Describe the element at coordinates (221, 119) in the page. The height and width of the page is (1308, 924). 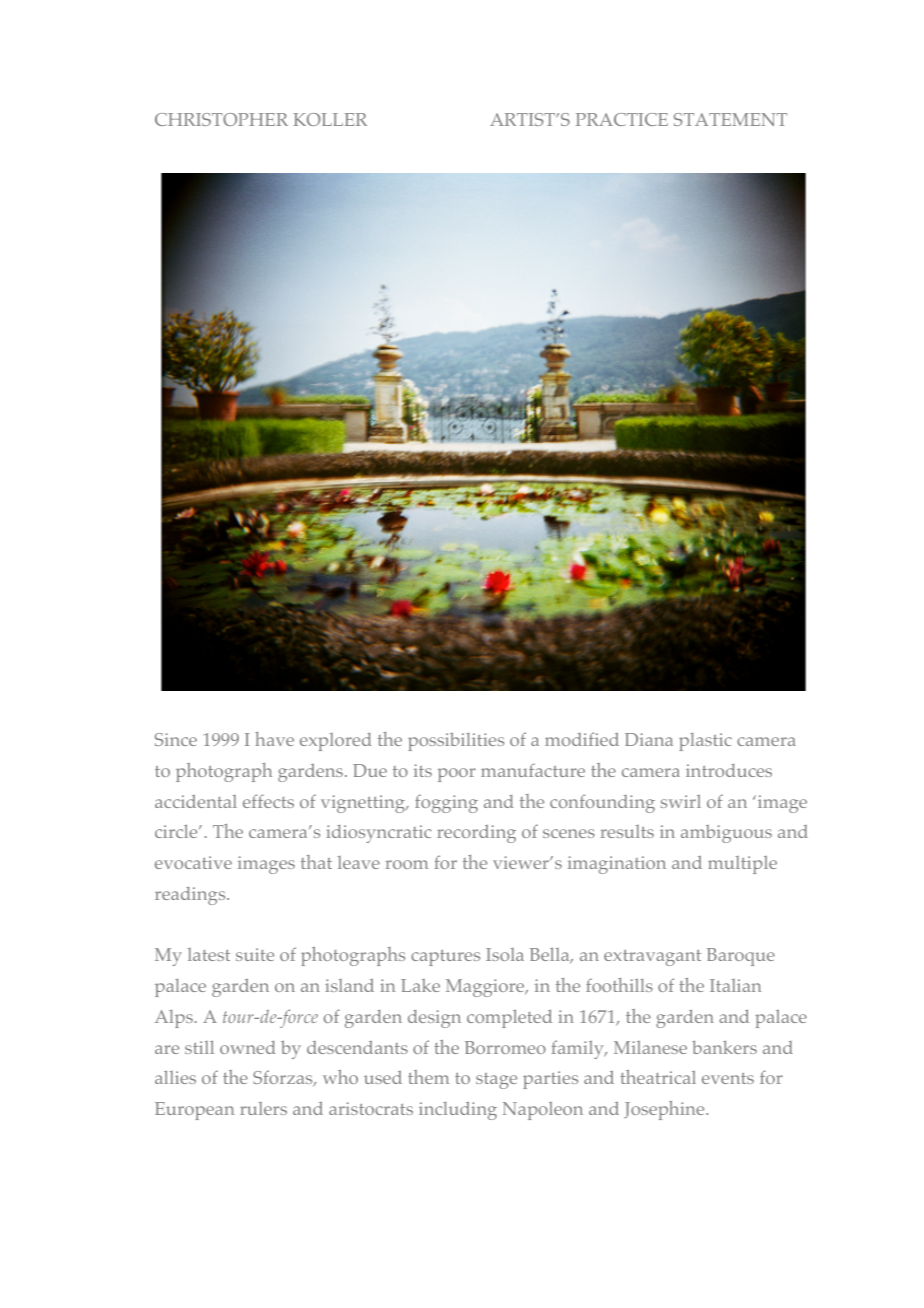
I see `CHRISTOPHER` at that location.
